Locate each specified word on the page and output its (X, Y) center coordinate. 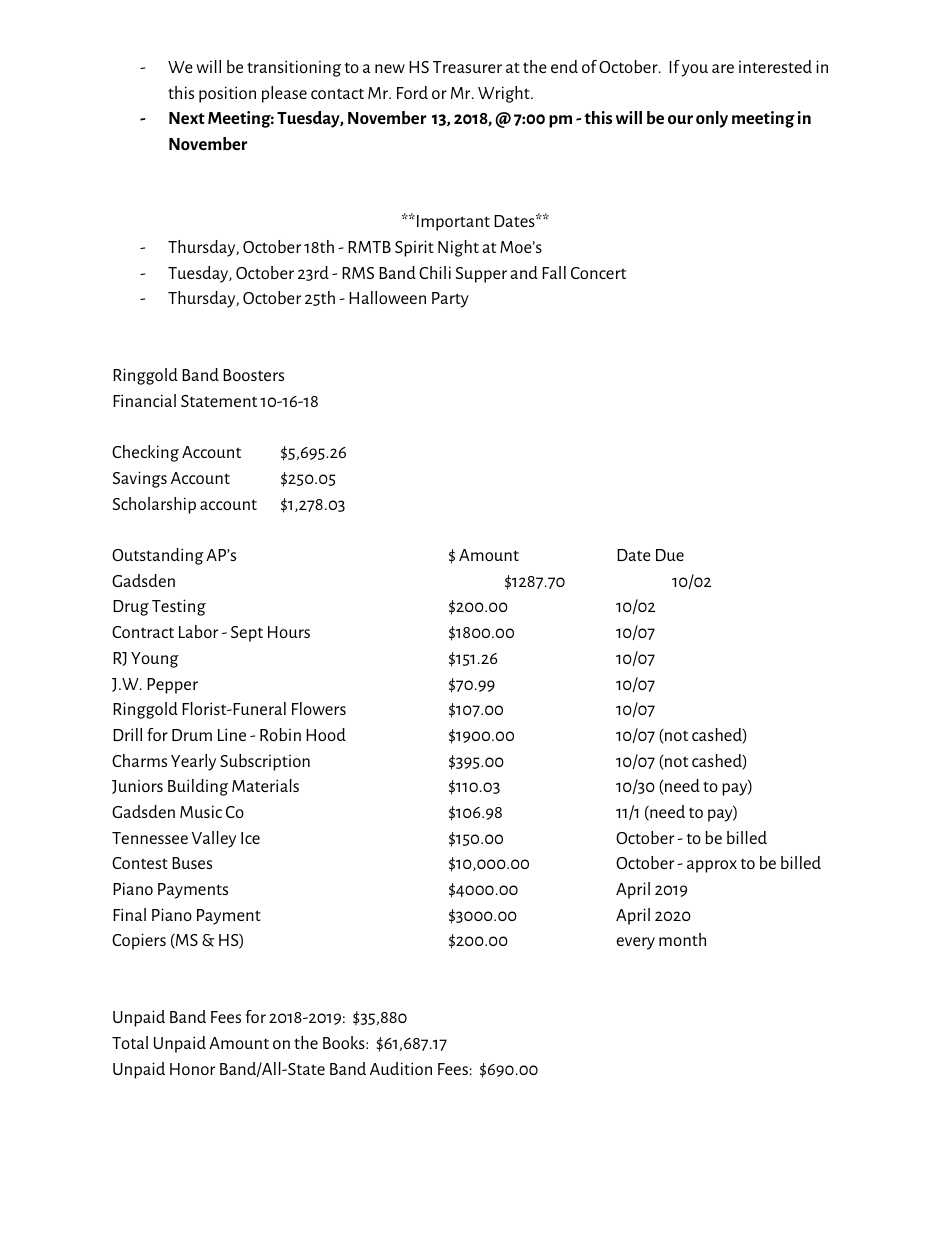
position (227, 94)
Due (670, 555)
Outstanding (158, 556)
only (712, 119)
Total (130, 1042)
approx (712, 866)
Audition (401, 1068)
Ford (412, 92)
